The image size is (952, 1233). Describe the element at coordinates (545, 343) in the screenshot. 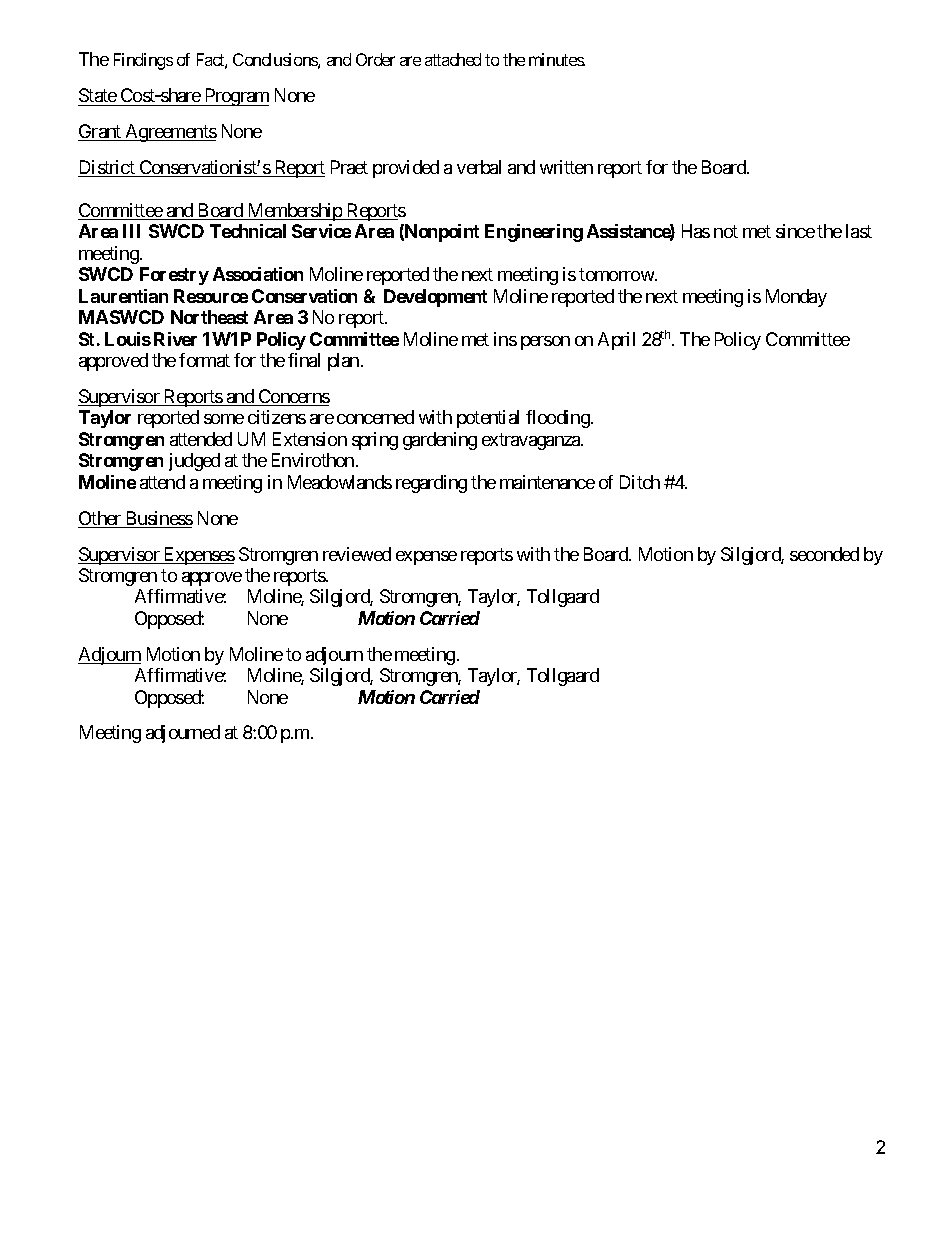

I see `person` at that location.
